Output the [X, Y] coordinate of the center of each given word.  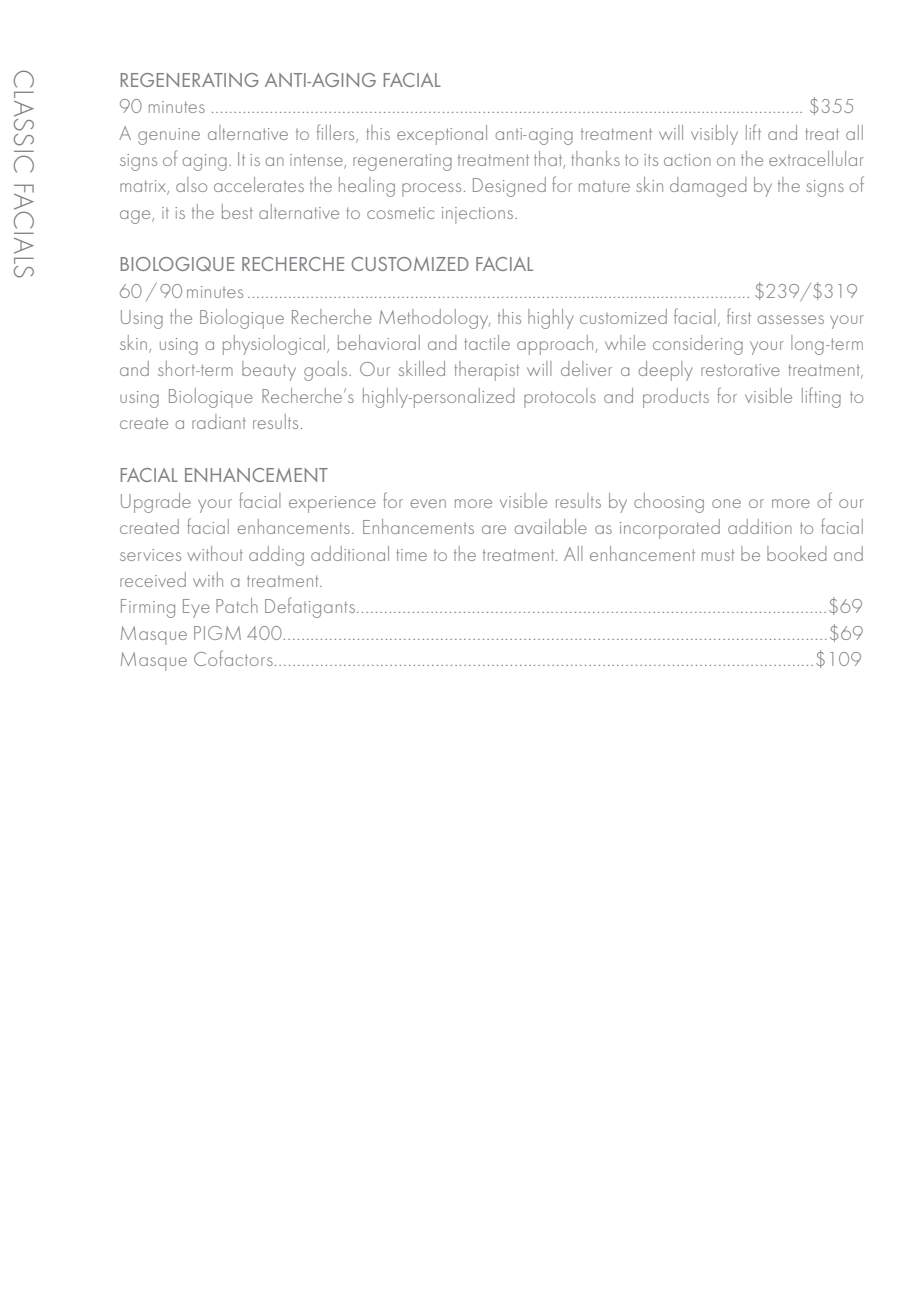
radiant [219, 421]
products [676, 398]
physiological [274, 345]
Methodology [435, 319]
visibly [714, 135]
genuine [169, 136]
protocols [560, 398]
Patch [237, 605]
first [739, 316]
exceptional [442, 135]
